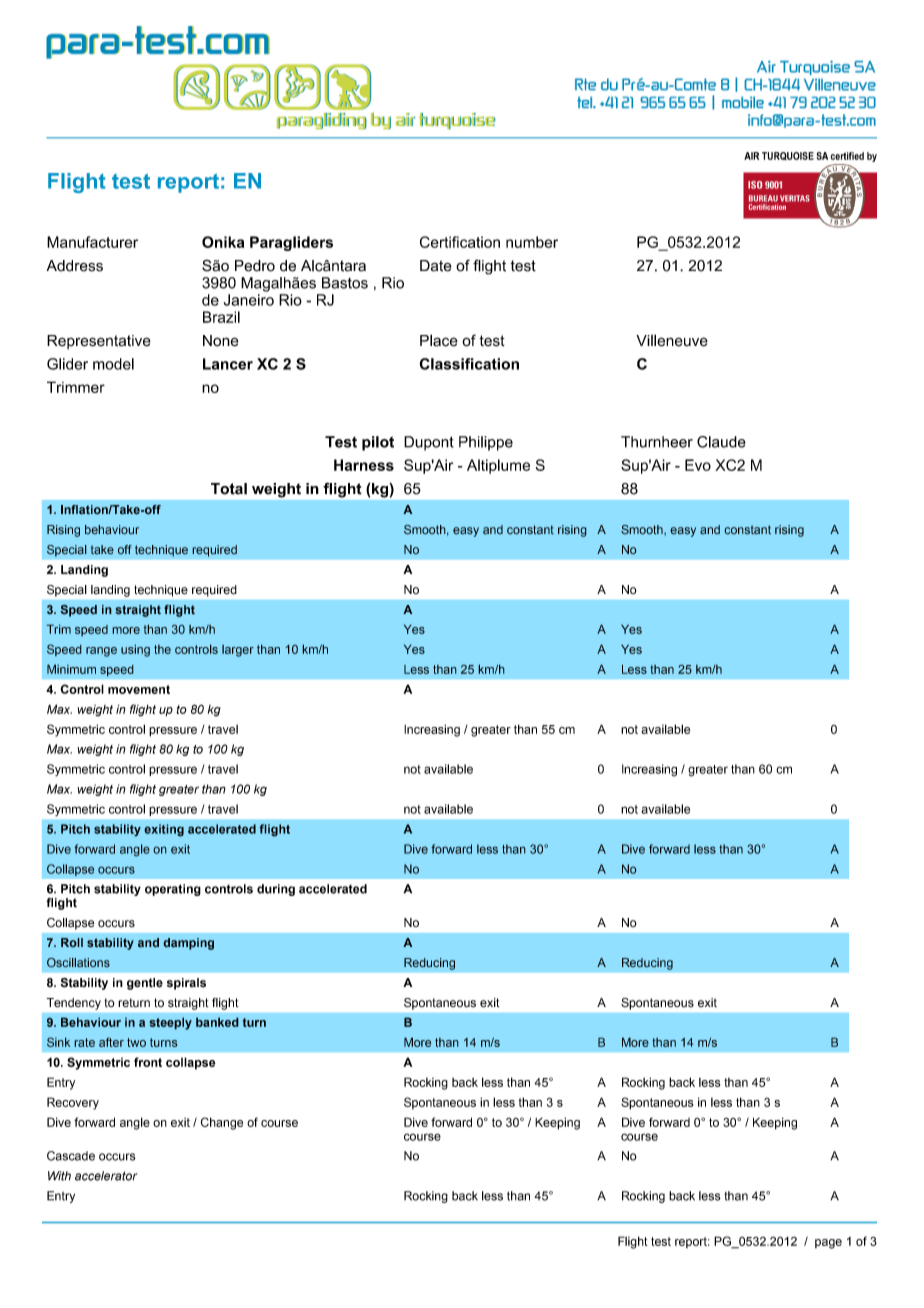  Describe the element at coordinates (173, 890) in the screenshot. I see `operating` at that location.
